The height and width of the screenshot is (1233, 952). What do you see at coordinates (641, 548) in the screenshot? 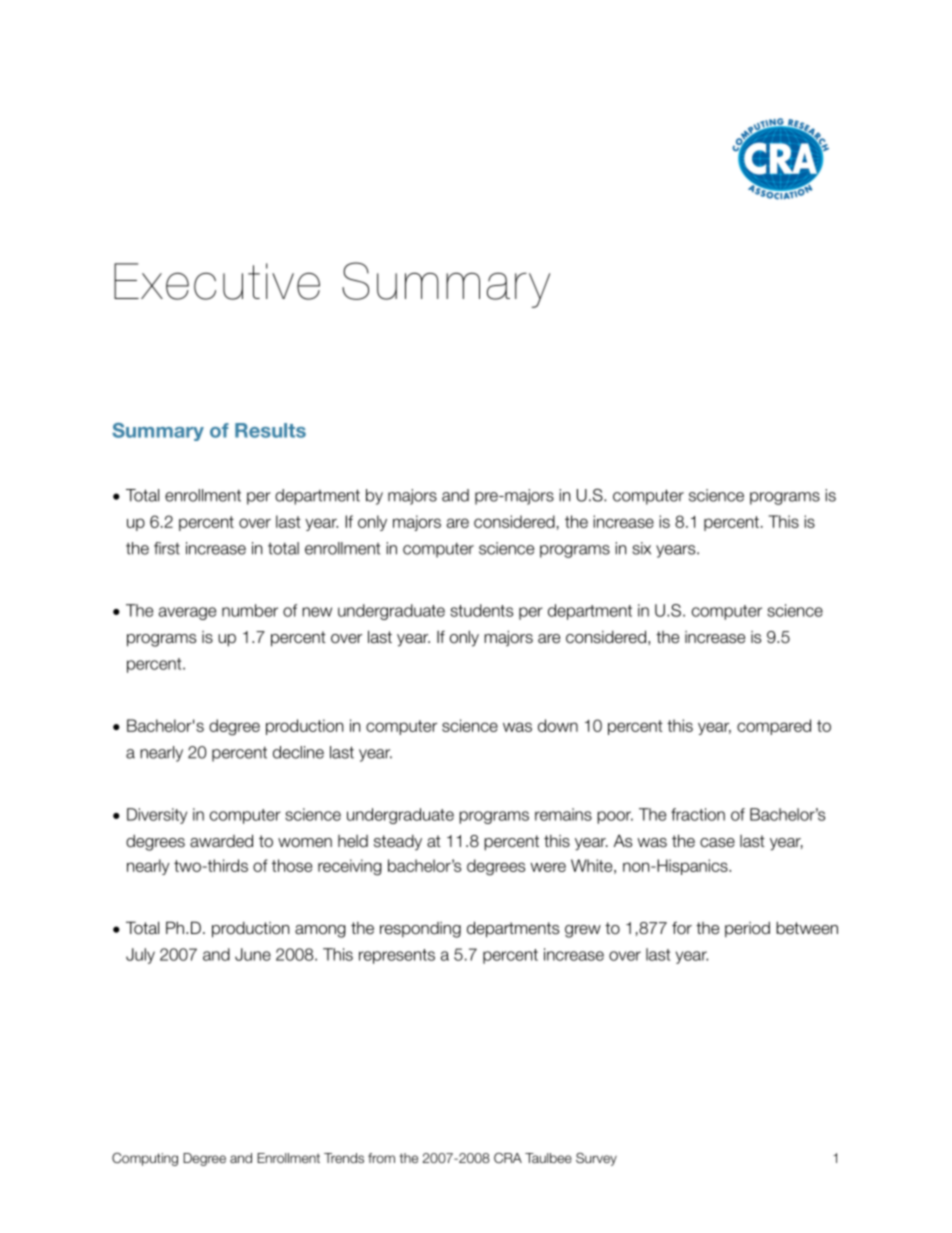
I see `six` at bounding box center [641, 548].
